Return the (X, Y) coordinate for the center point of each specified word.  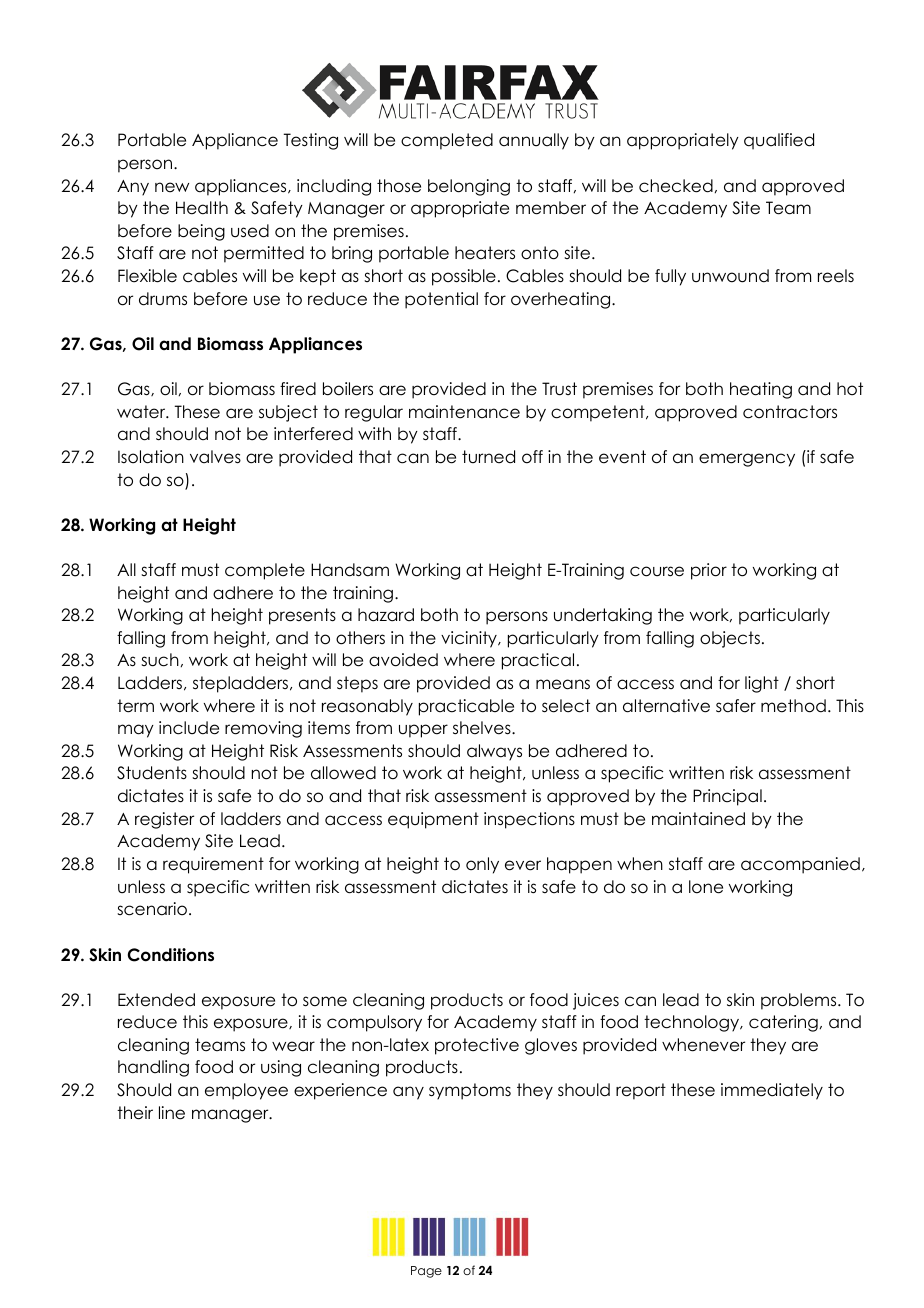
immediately (772, 1091)
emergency (747, 460)
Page (426, 1272)
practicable (466, 707)
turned (488, 457)
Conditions (171, 955)
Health (202, 208)
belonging (469, 187)
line (172, 1113)
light (762, 684)
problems (800, 1001)
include (189, 728)
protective (477, 1046)
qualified (779, 141)
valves (215, 457)
